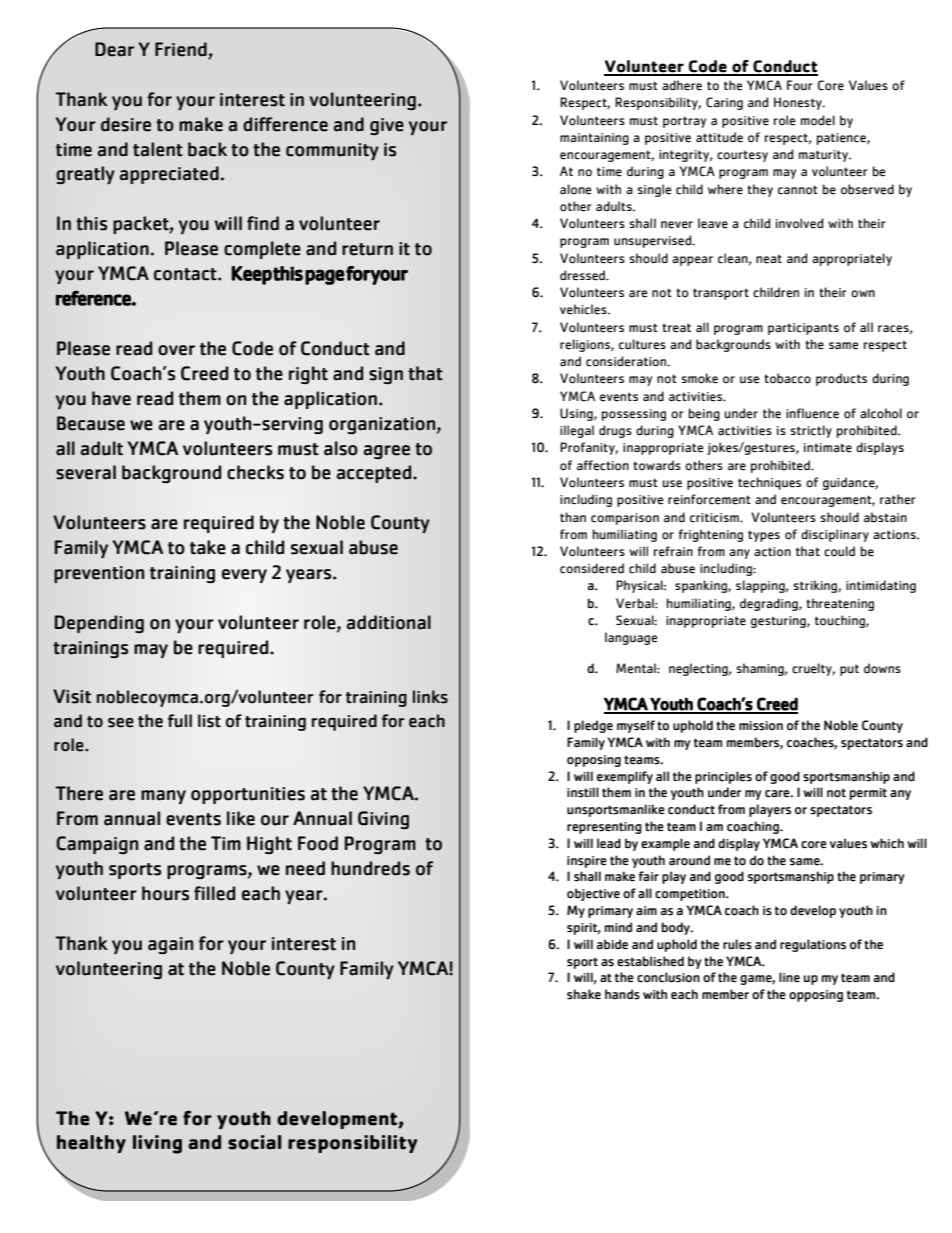 This page has height=1233, width=952. I want to click on additional, so click(389, 622).
